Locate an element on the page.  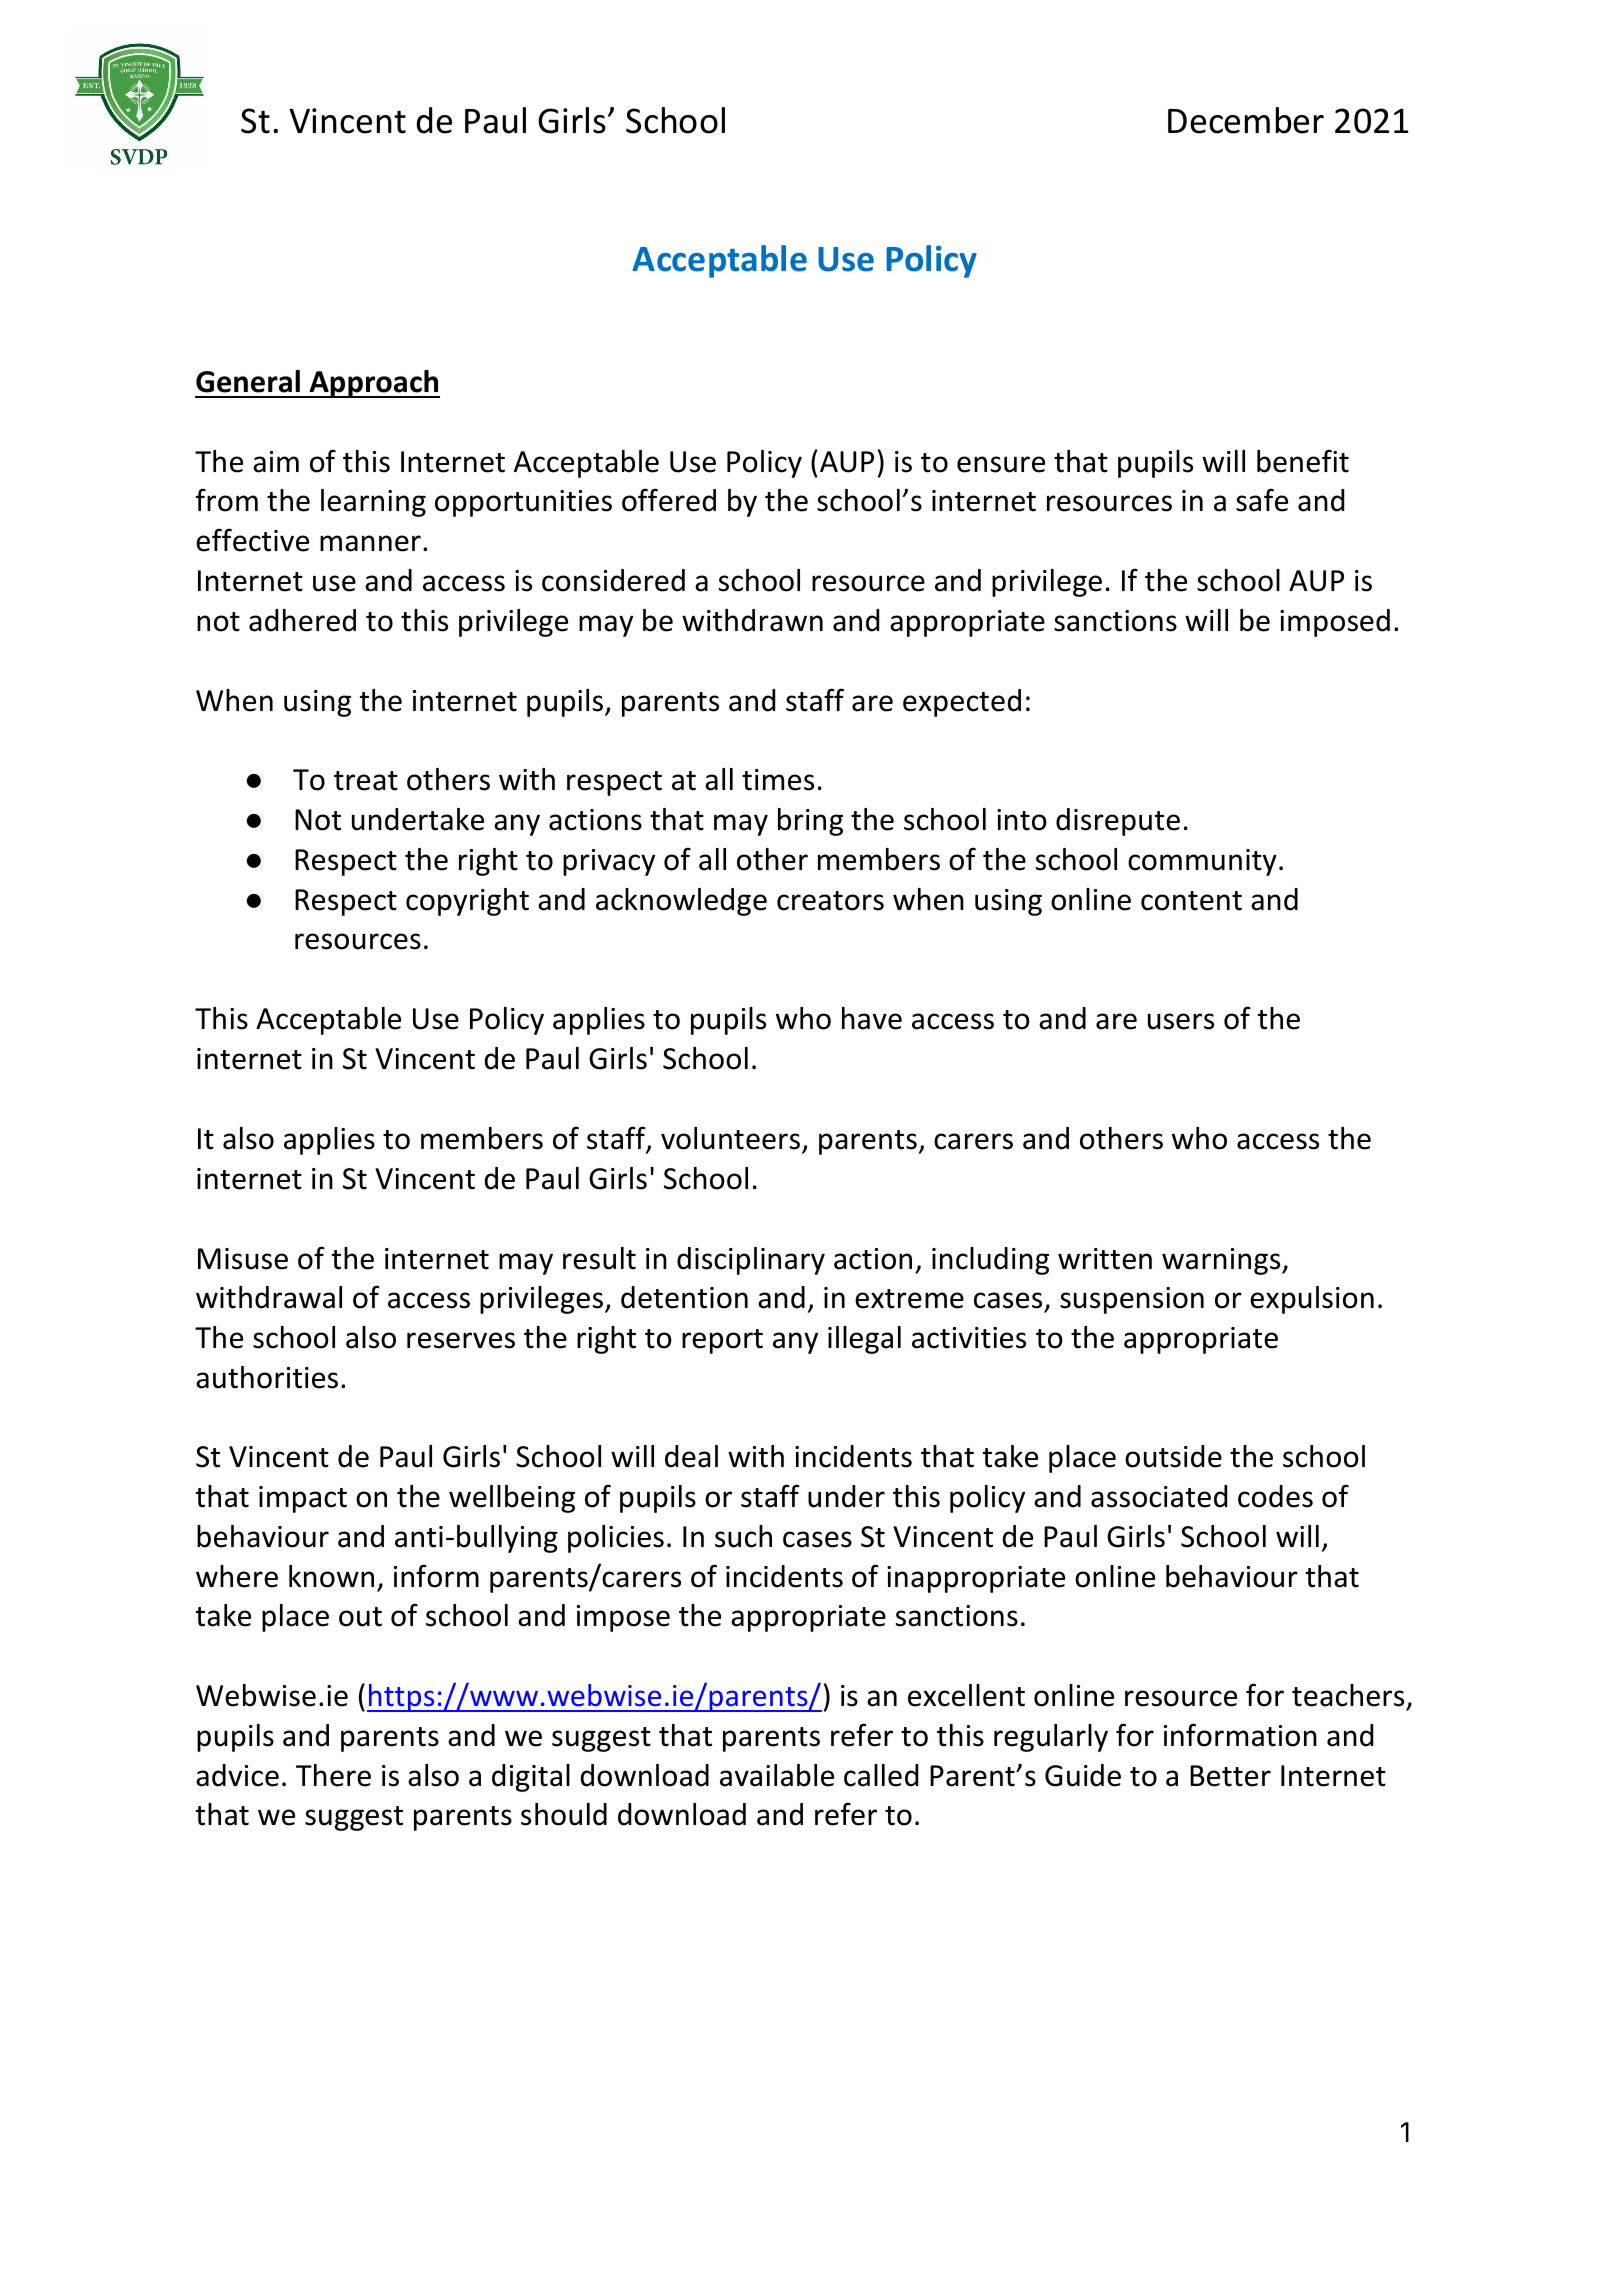
December is located at coordinates (1246, 120).
